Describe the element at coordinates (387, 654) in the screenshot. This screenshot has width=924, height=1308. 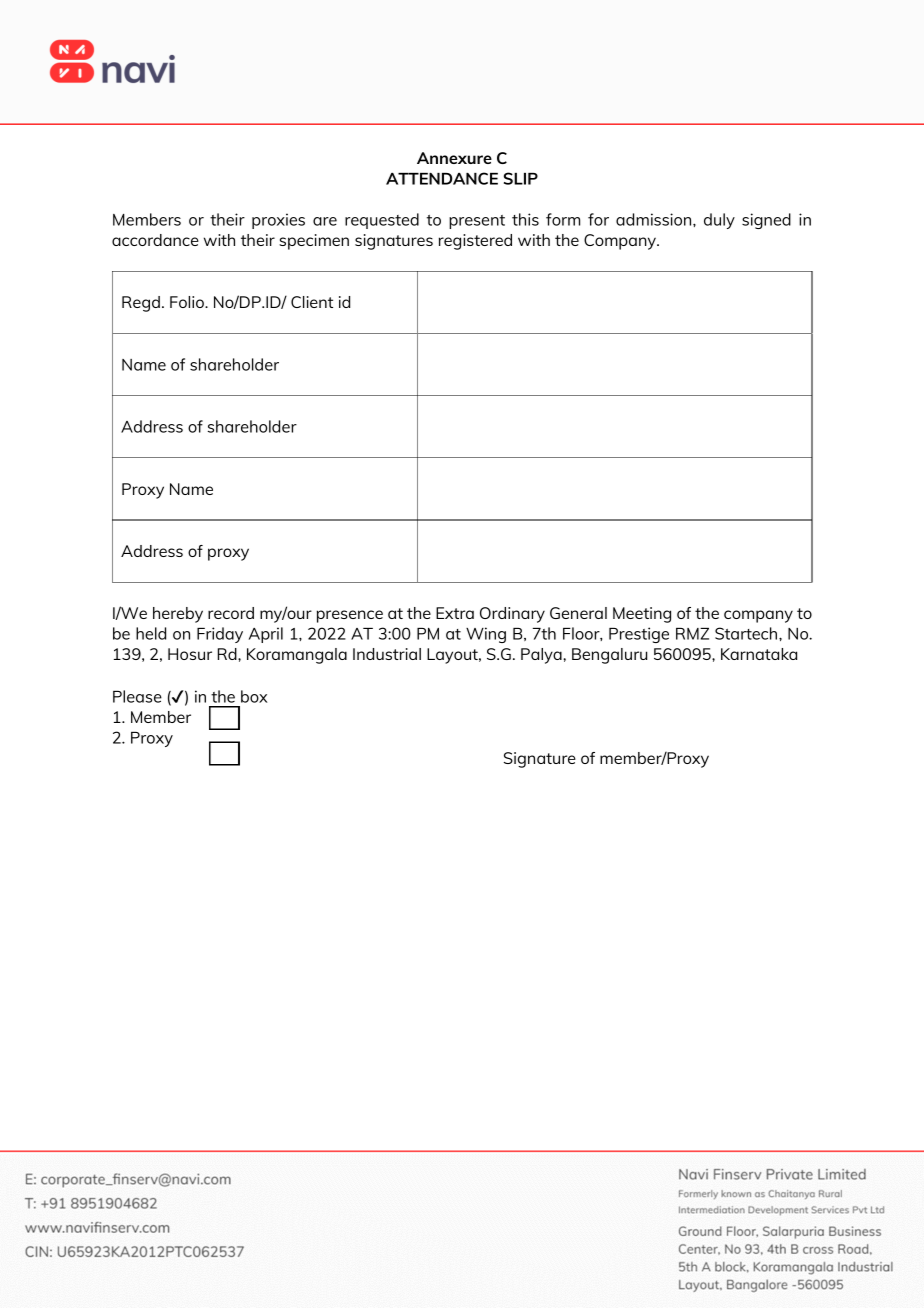
I see `Industrial` at that location.
